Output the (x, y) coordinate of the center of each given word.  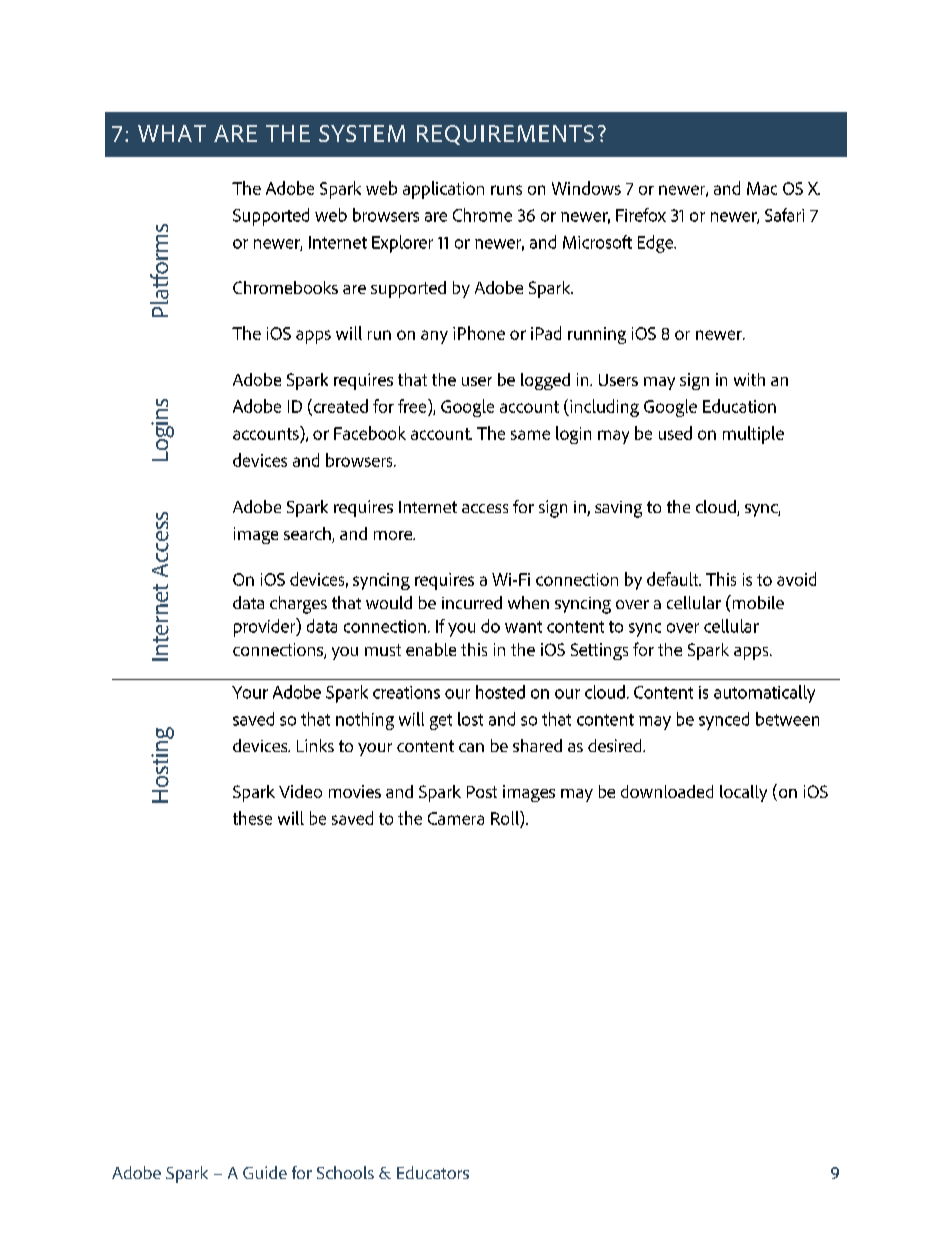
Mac (762, 188)
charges (298, 605)
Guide (265, 1172)
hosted (500, 692)
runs (506, 190)
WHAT (172, 133)
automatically (764, 694)
